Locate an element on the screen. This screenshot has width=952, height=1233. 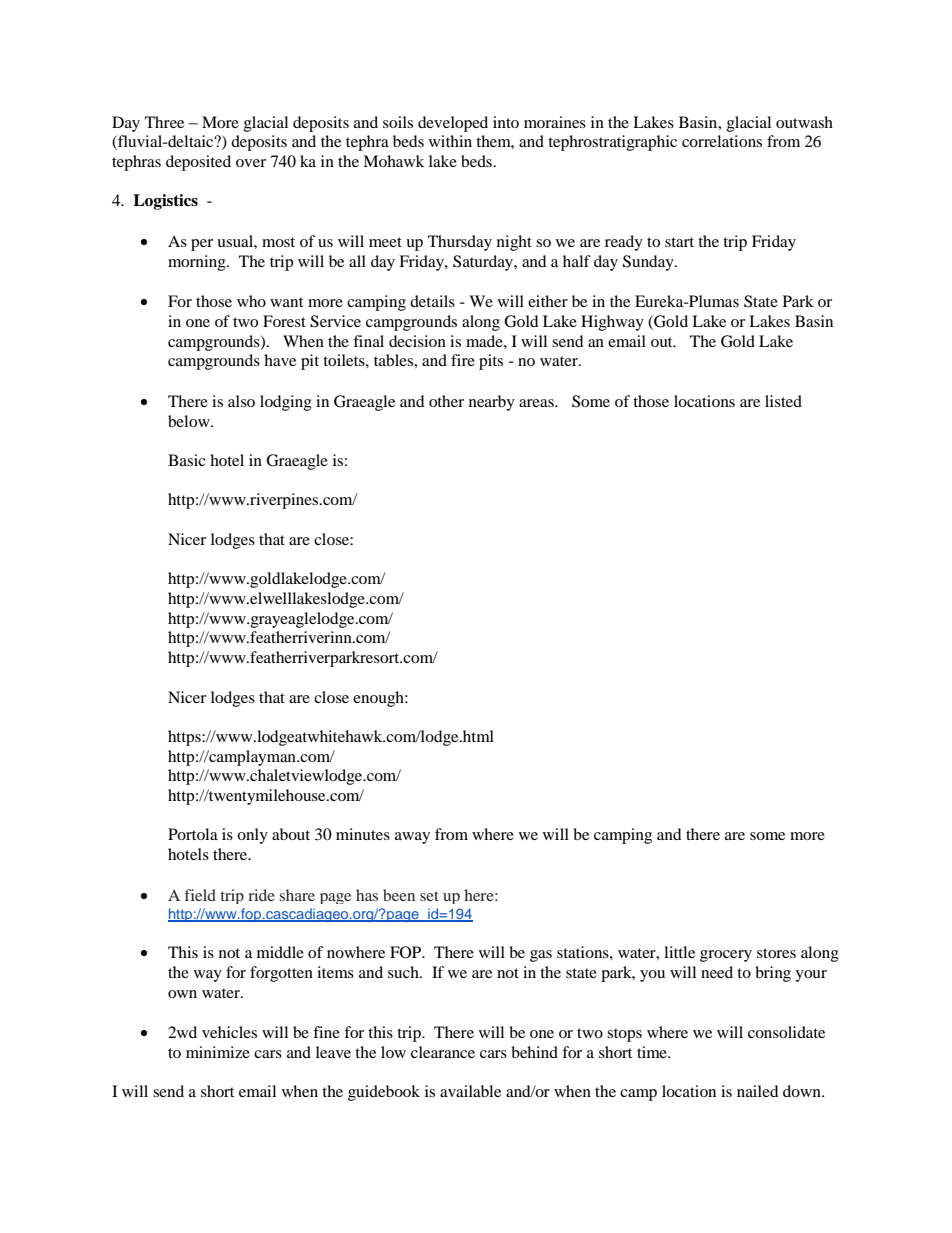
minimize is located at coordinates (218, 1052).
